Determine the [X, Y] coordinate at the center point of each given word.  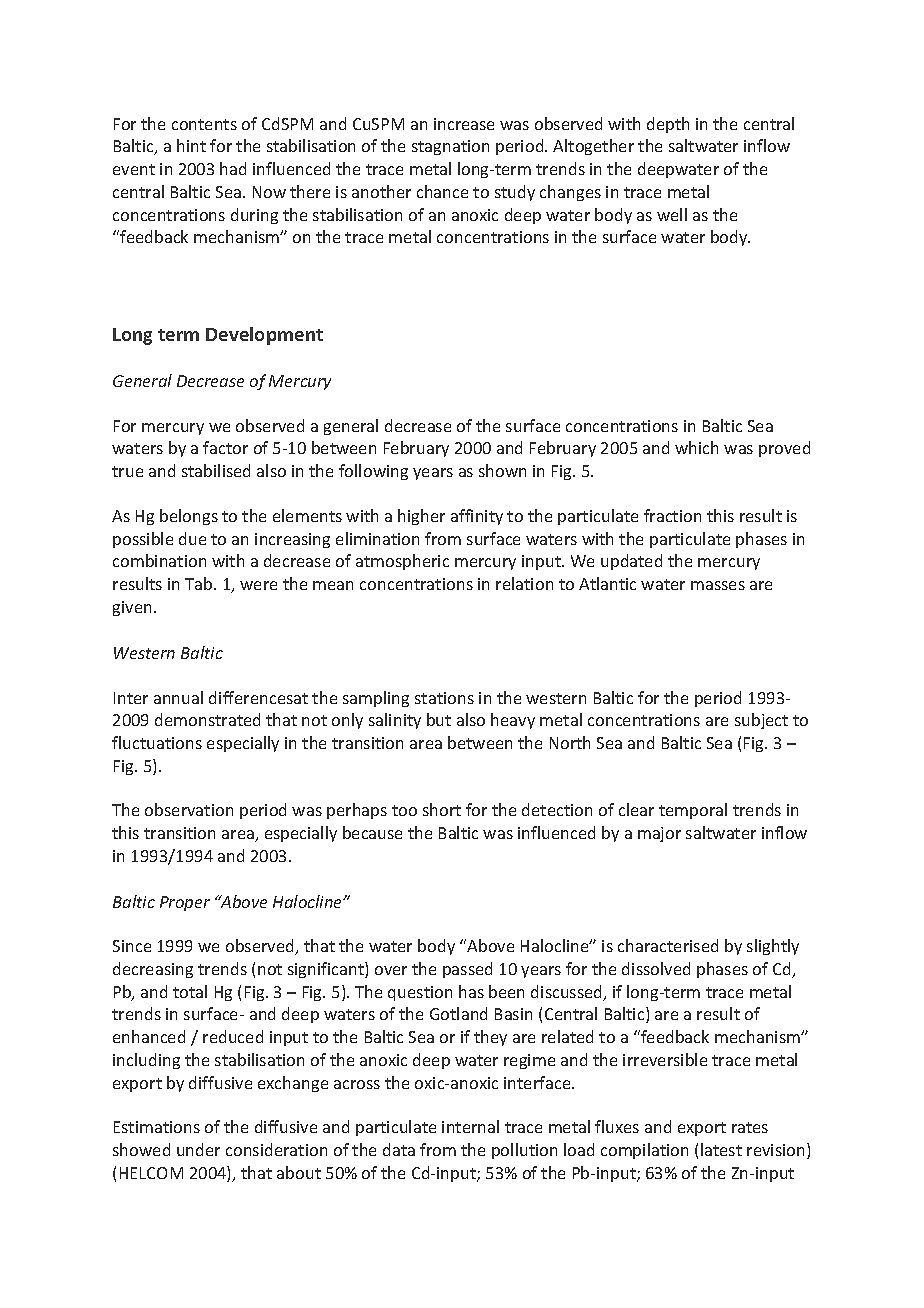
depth [668, 125]
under [198, 1149]
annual [178, 697]
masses [718, 585]
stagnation [450, 147]
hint [191, 145]
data [399, 1149]
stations [444, 698]
